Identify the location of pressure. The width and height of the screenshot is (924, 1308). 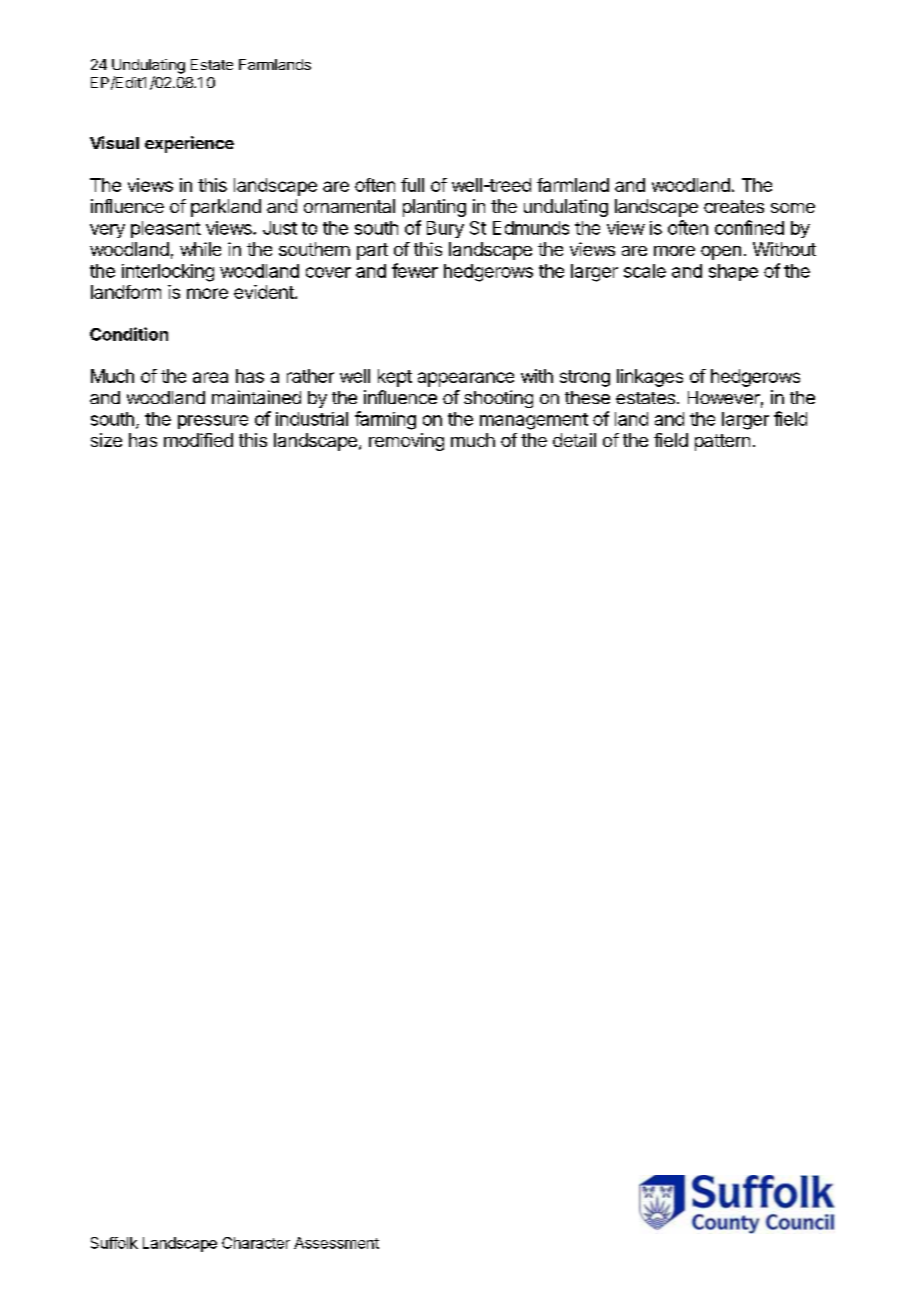
(213, 422).
